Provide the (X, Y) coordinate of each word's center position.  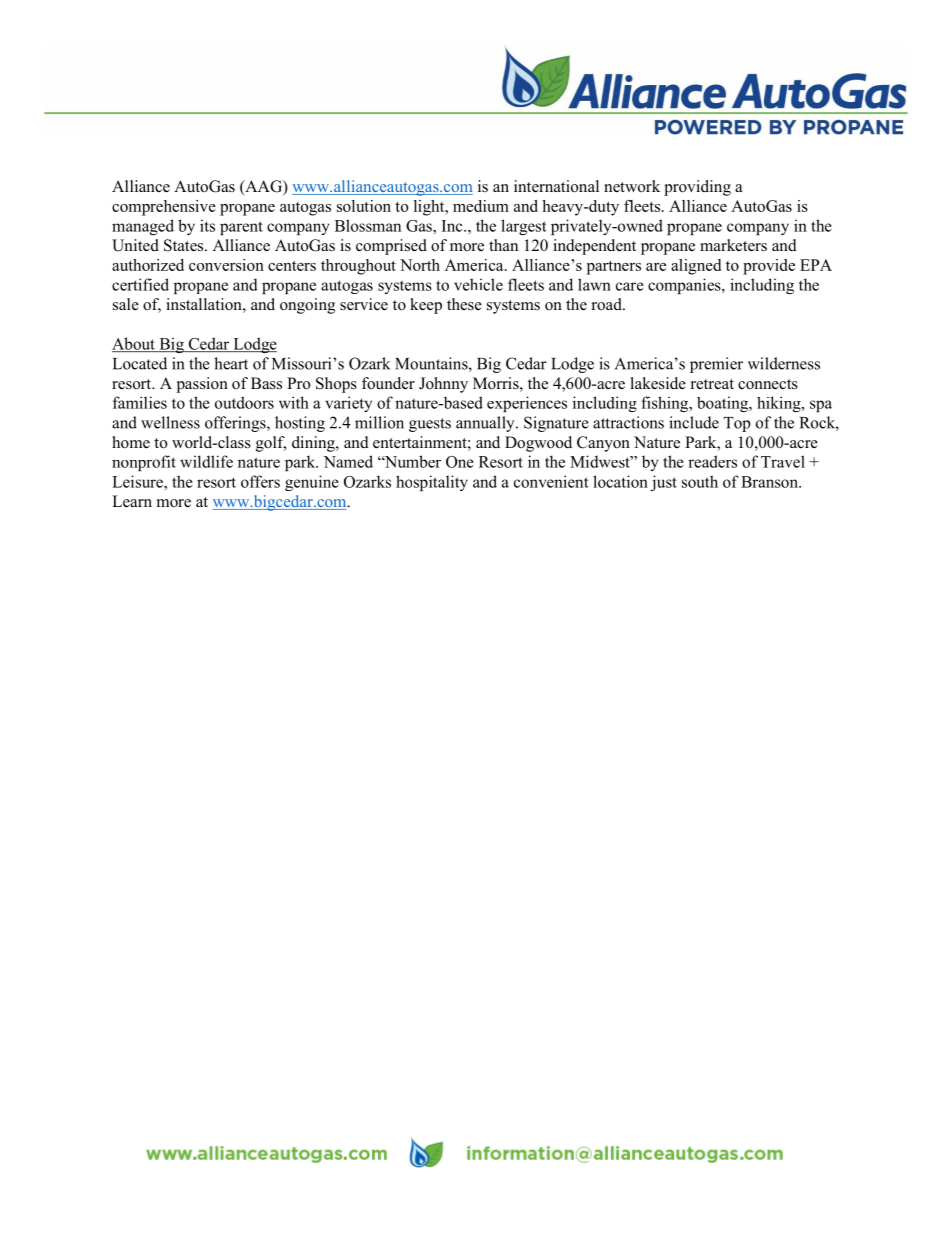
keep (426, 306)
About (134, 344)
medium (481, 206)
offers (260, 481)
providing (697, 188)
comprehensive (164, 208)
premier (716, 365)
